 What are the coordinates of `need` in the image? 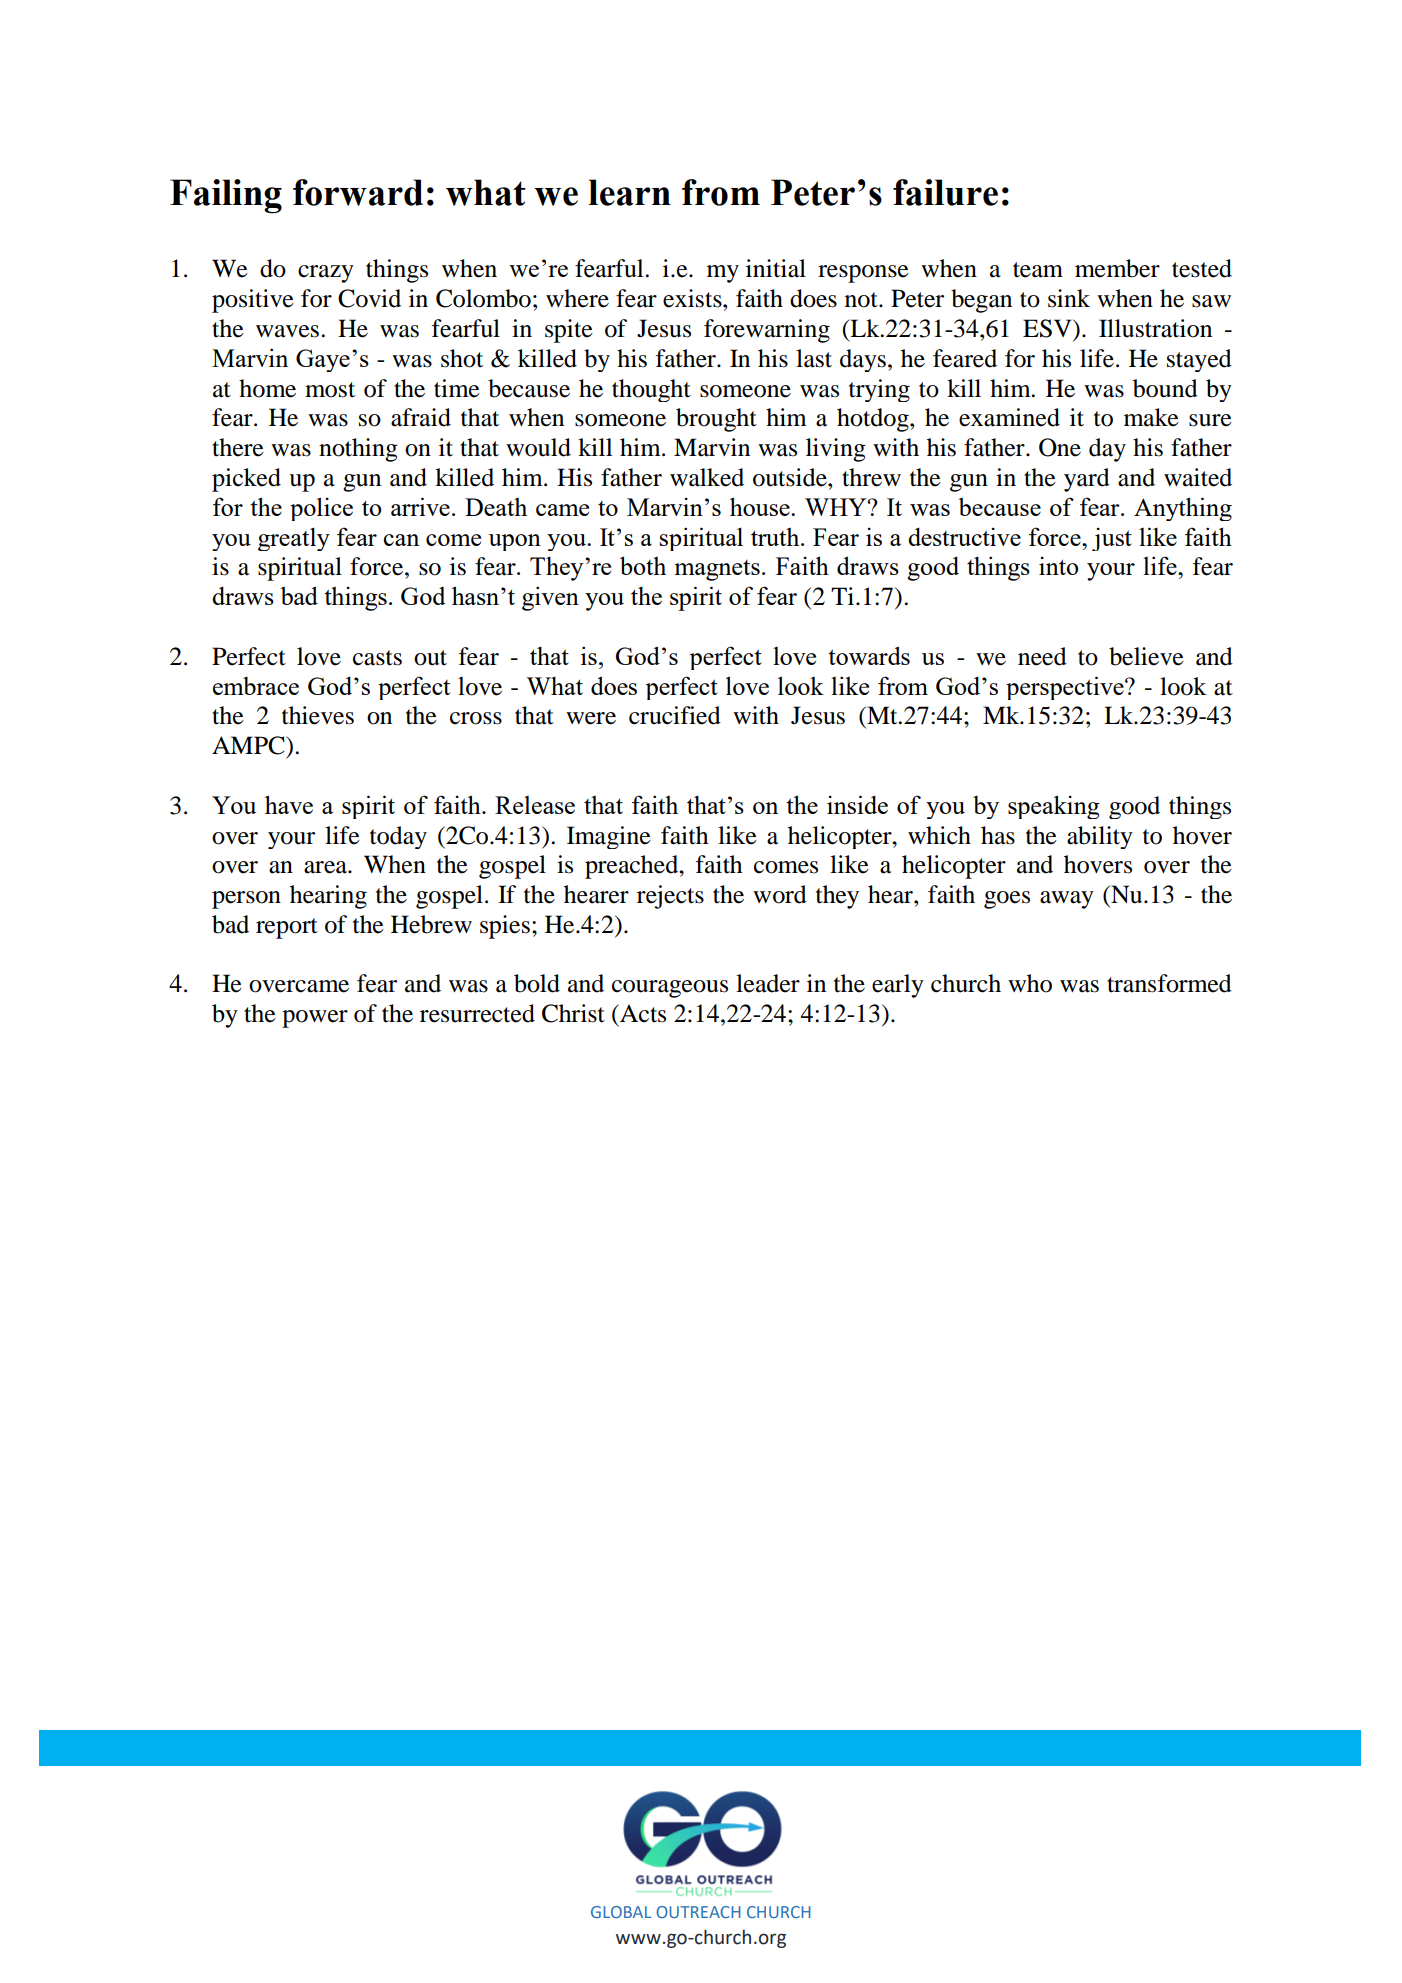 It's located at (1042, 656).
